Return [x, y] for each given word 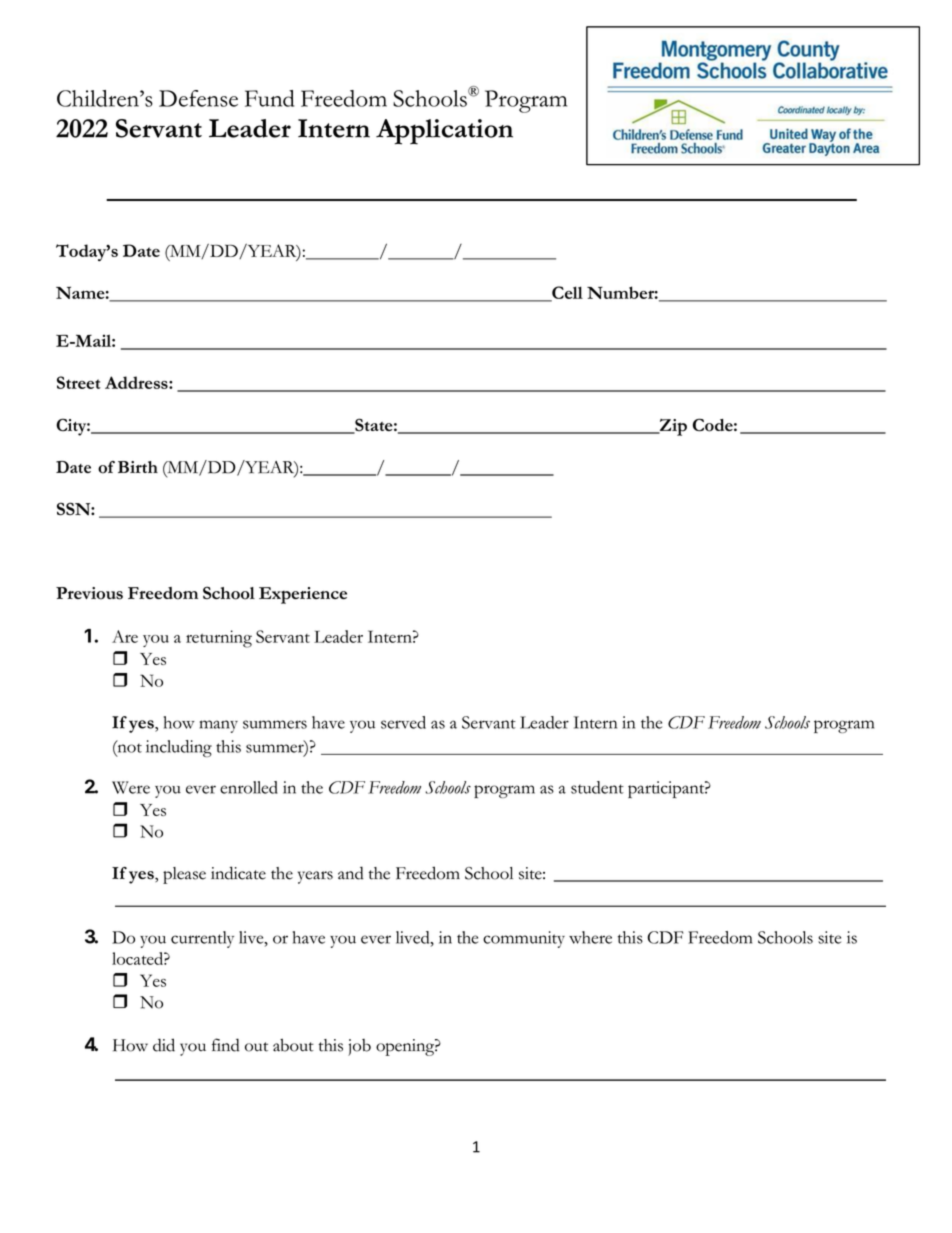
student [597, 787]
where [590, 937]
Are [125, 636]
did [164, 1045]
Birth [138, 467]
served [403, 722]
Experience [303, 595]
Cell [566, 294]
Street [79, 382]
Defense [198, 98]
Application [444, 132]
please [184, 875]
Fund [269, 98]
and [350, 873]
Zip [672, 427]
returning [219, 639]
